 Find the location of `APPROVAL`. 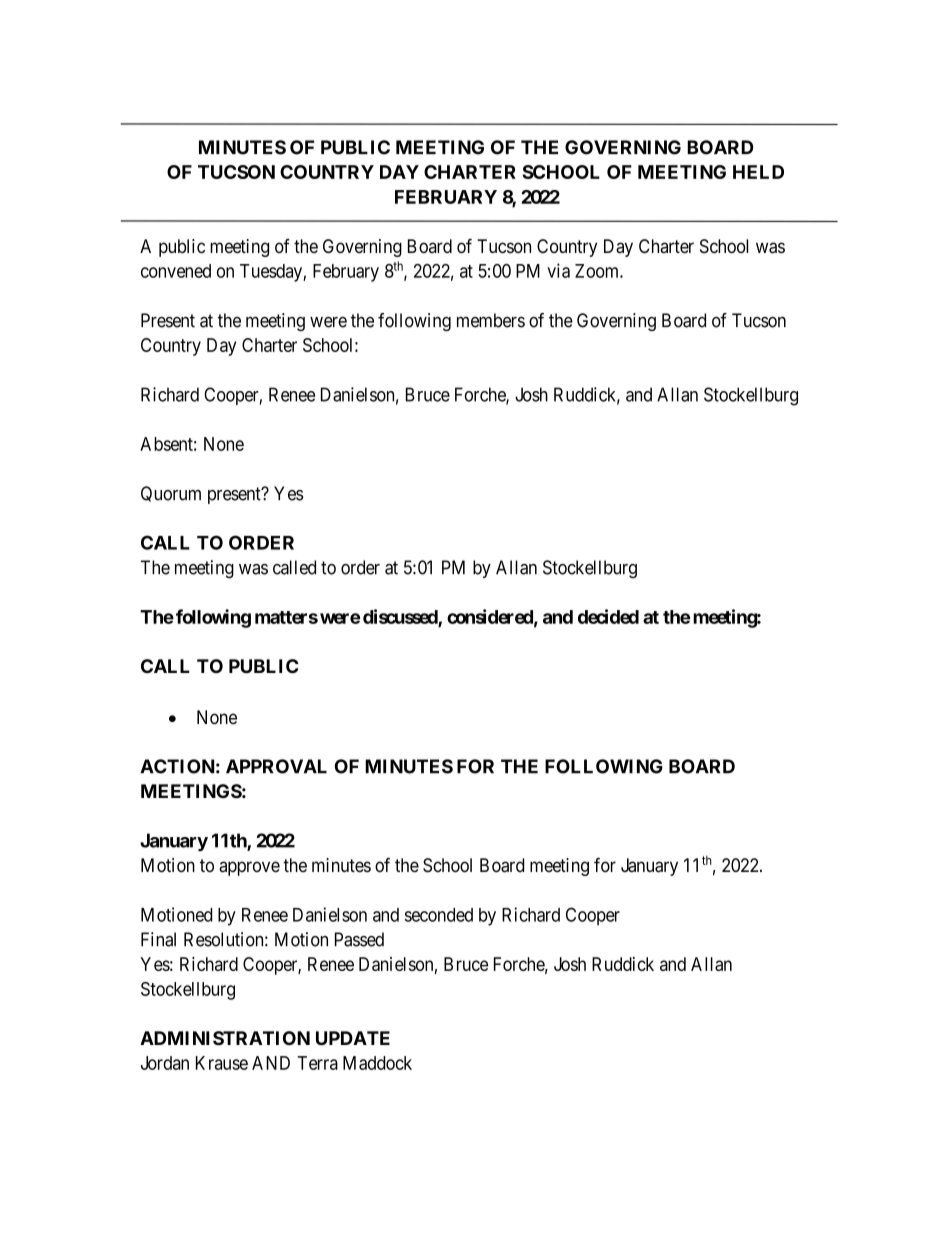

APPROVAL is located at coordinates (276, 766).
